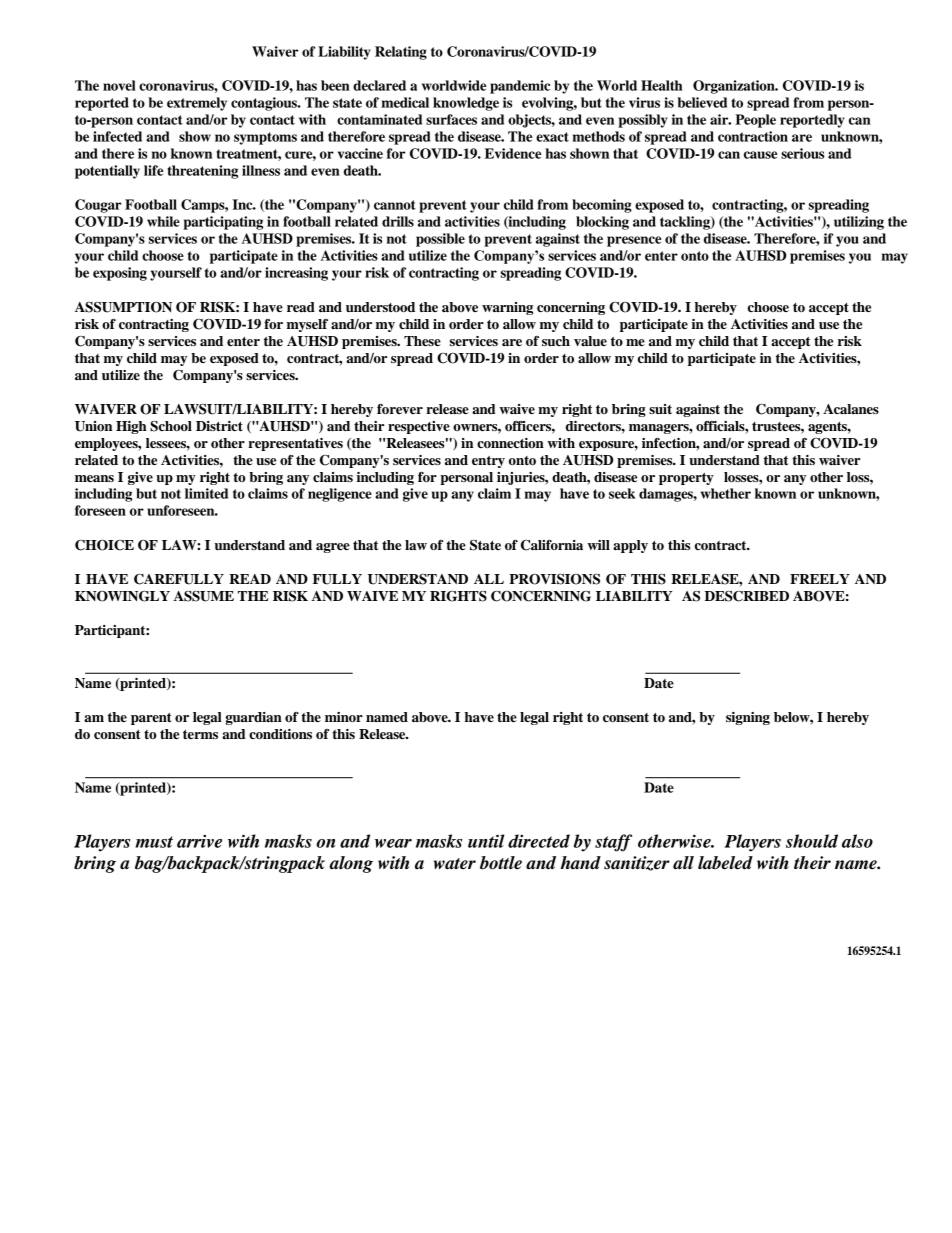  What do you see at coordinates (702, 102) in the screenshot?
I see `believed` at bounding box center [702, 102].
